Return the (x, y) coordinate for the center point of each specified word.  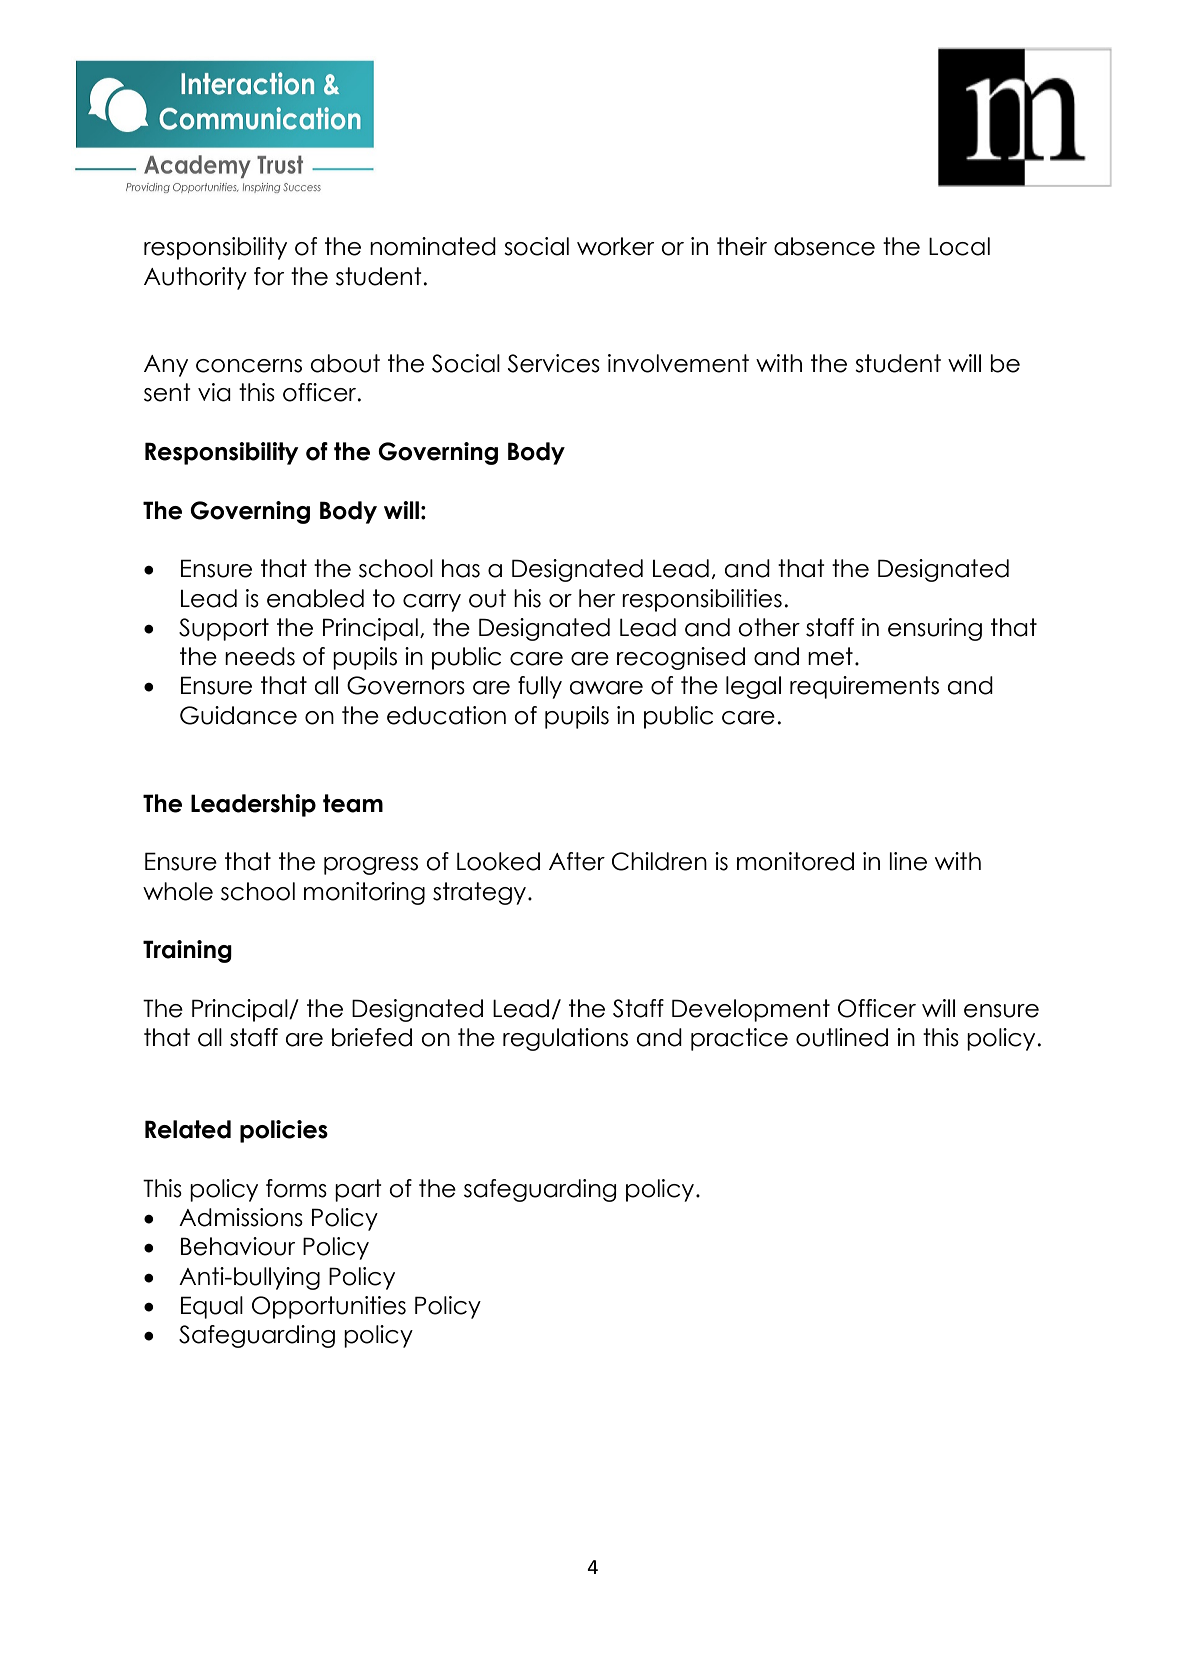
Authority (195, 278)
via (214, 392)
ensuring (935, 629)
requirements (864, 687)
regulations (565, 1039)
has (461, 568)
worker (615, 246)
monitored (795, 861)
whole (178, 891)
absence (824, 246)
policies (284, 1131)
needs (260, 656)
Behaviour (238, 1246)
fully (540, 687)
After (577, 861)
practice (739, 1039)
